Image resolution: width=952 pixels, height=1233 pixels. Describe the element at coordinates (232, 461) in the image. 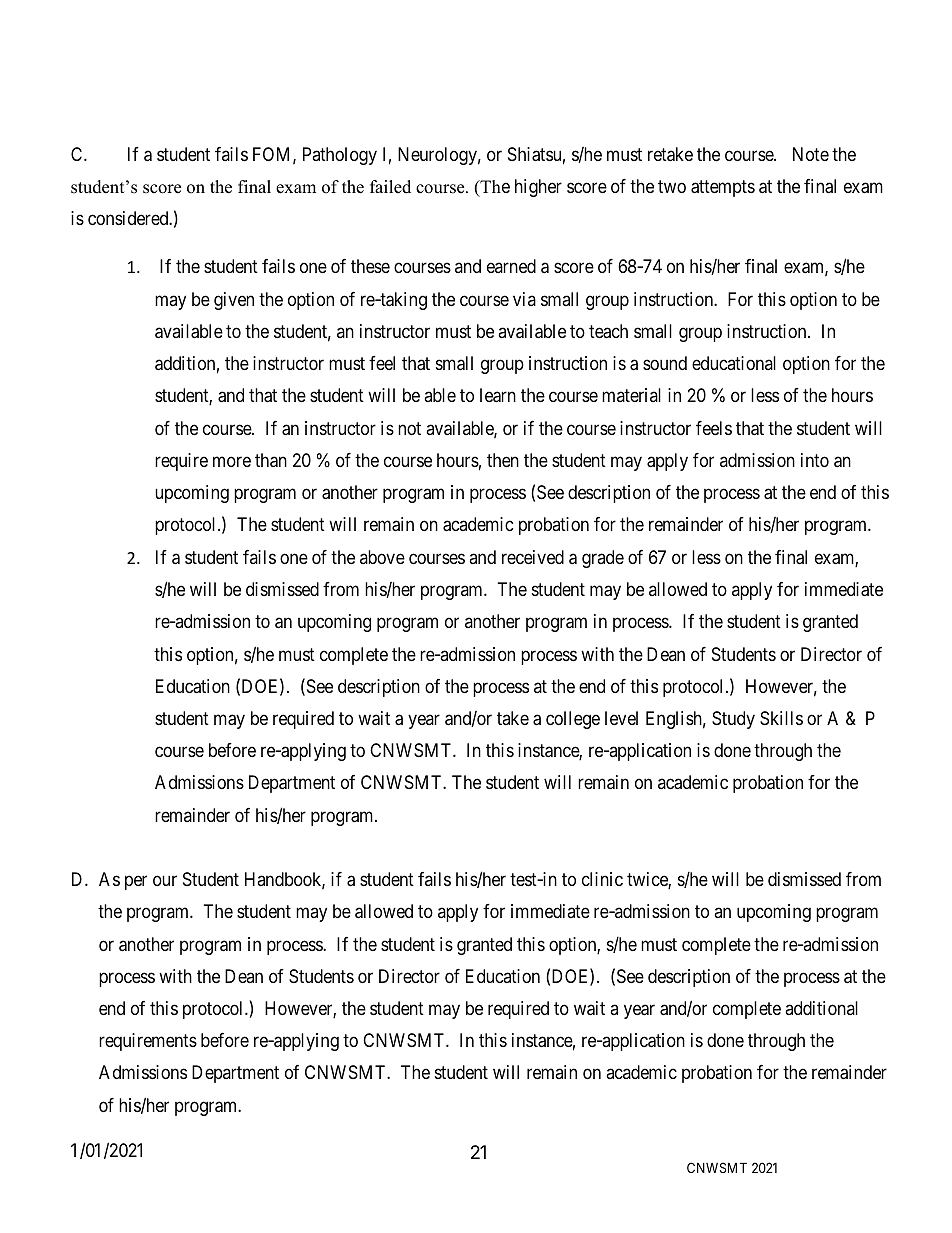

I see `more` at that location.
